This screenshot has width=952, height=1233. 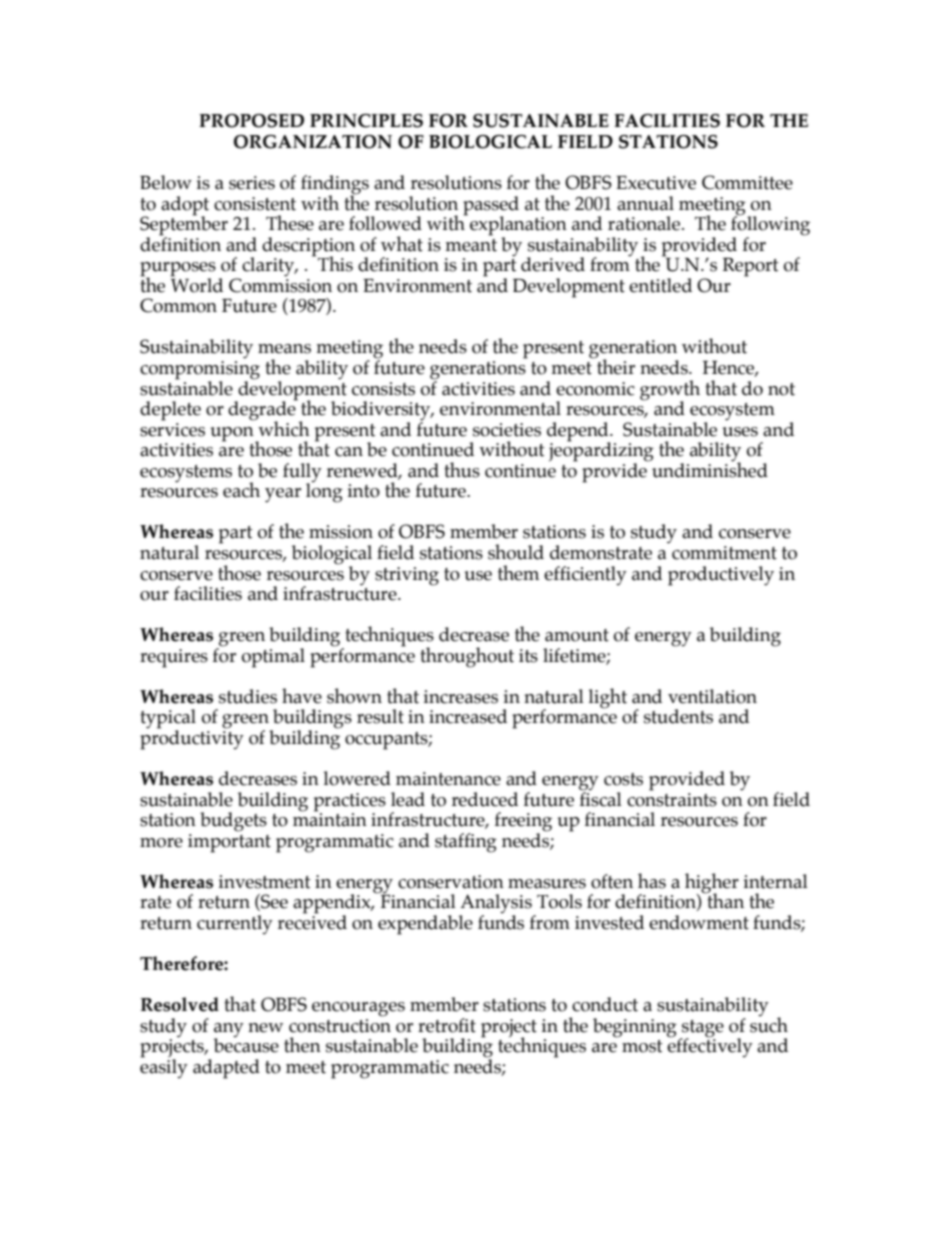 I want to click on growth, so click(x=670, y=391).
